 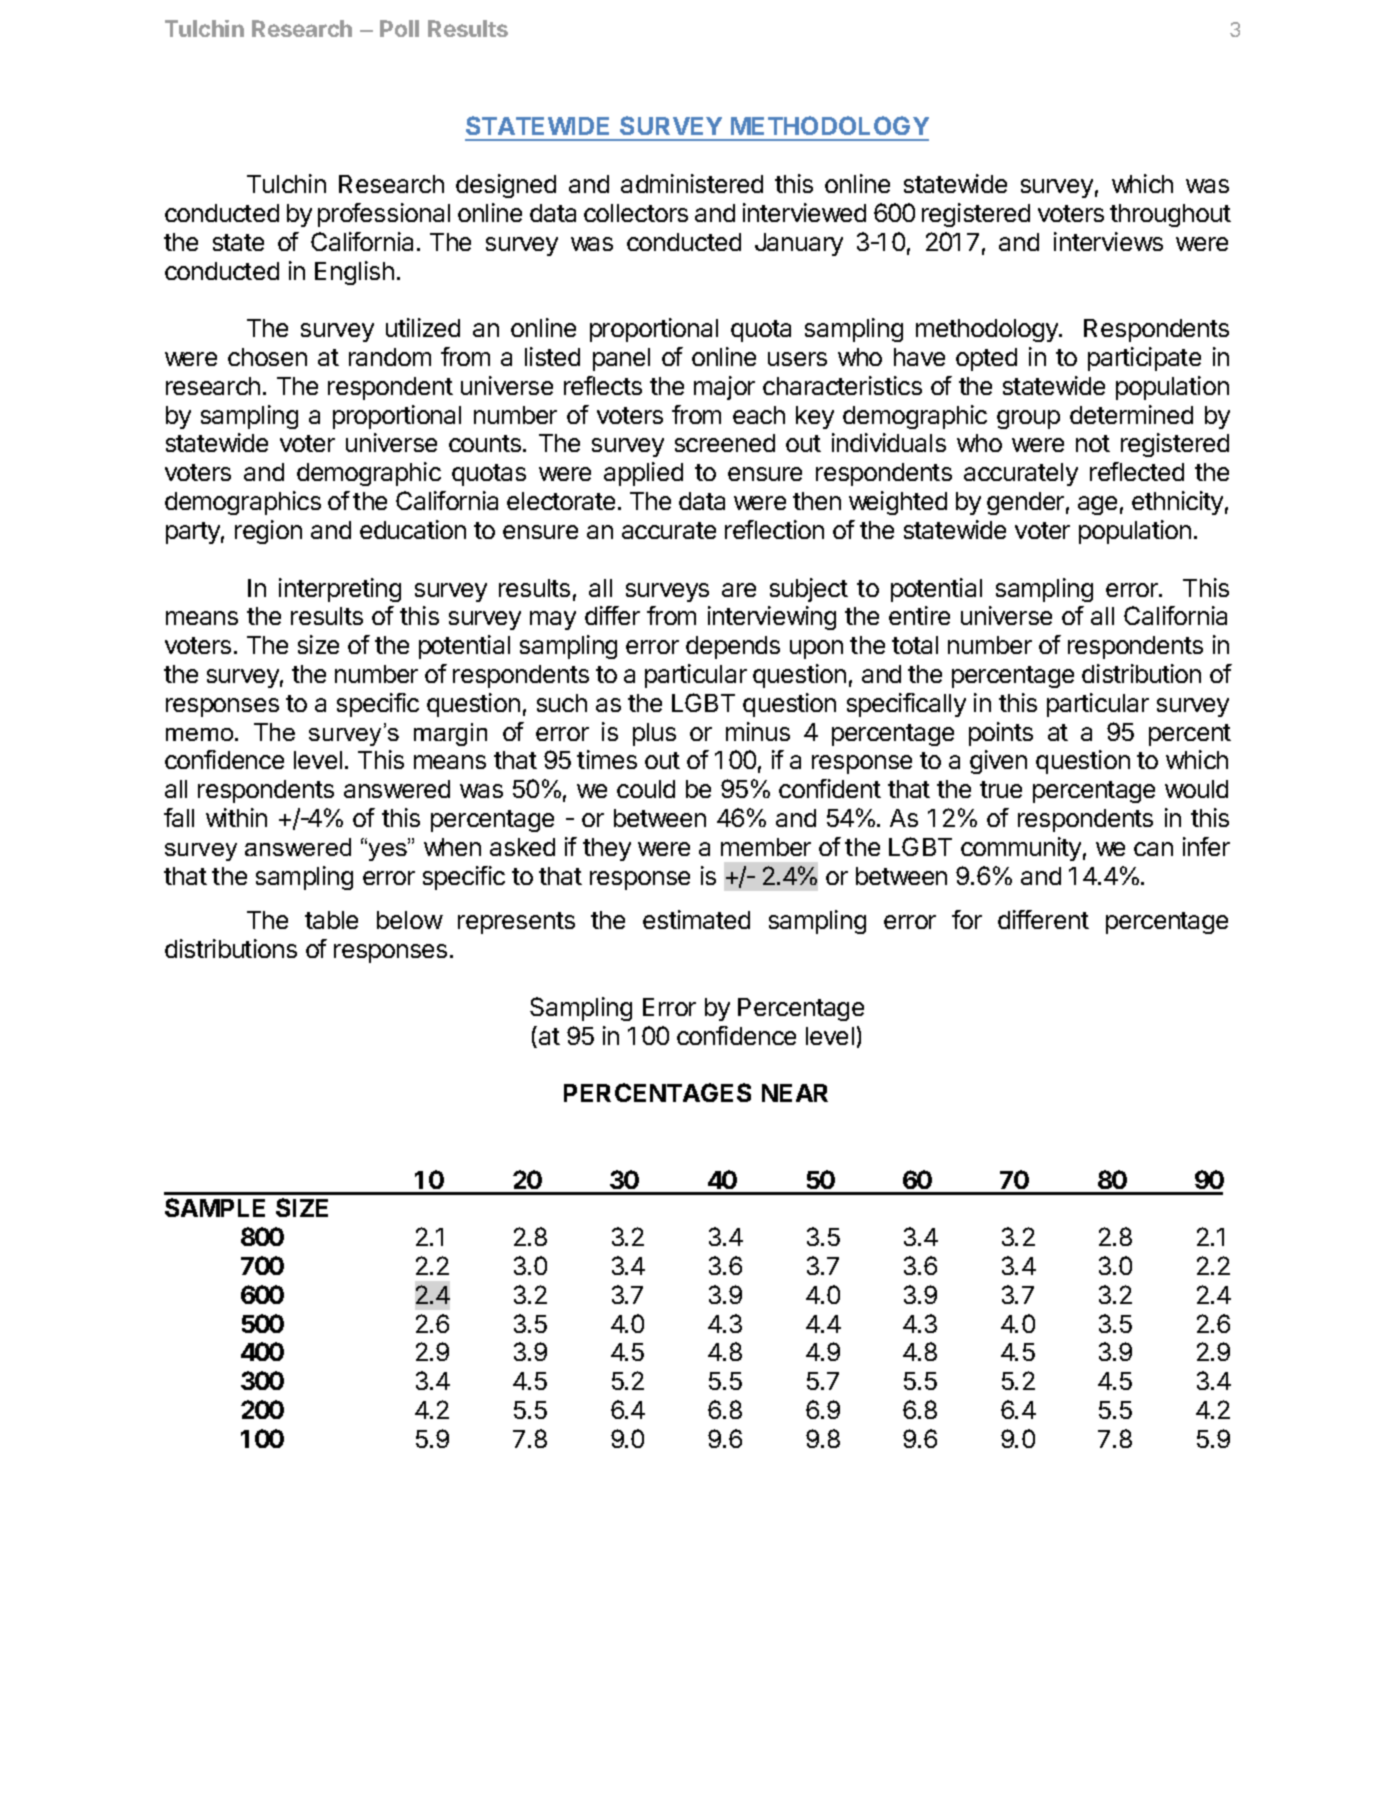 What do you see at coordinates (267, 357) in the page?
I see `chosen` at bounding box center [267, 357].
